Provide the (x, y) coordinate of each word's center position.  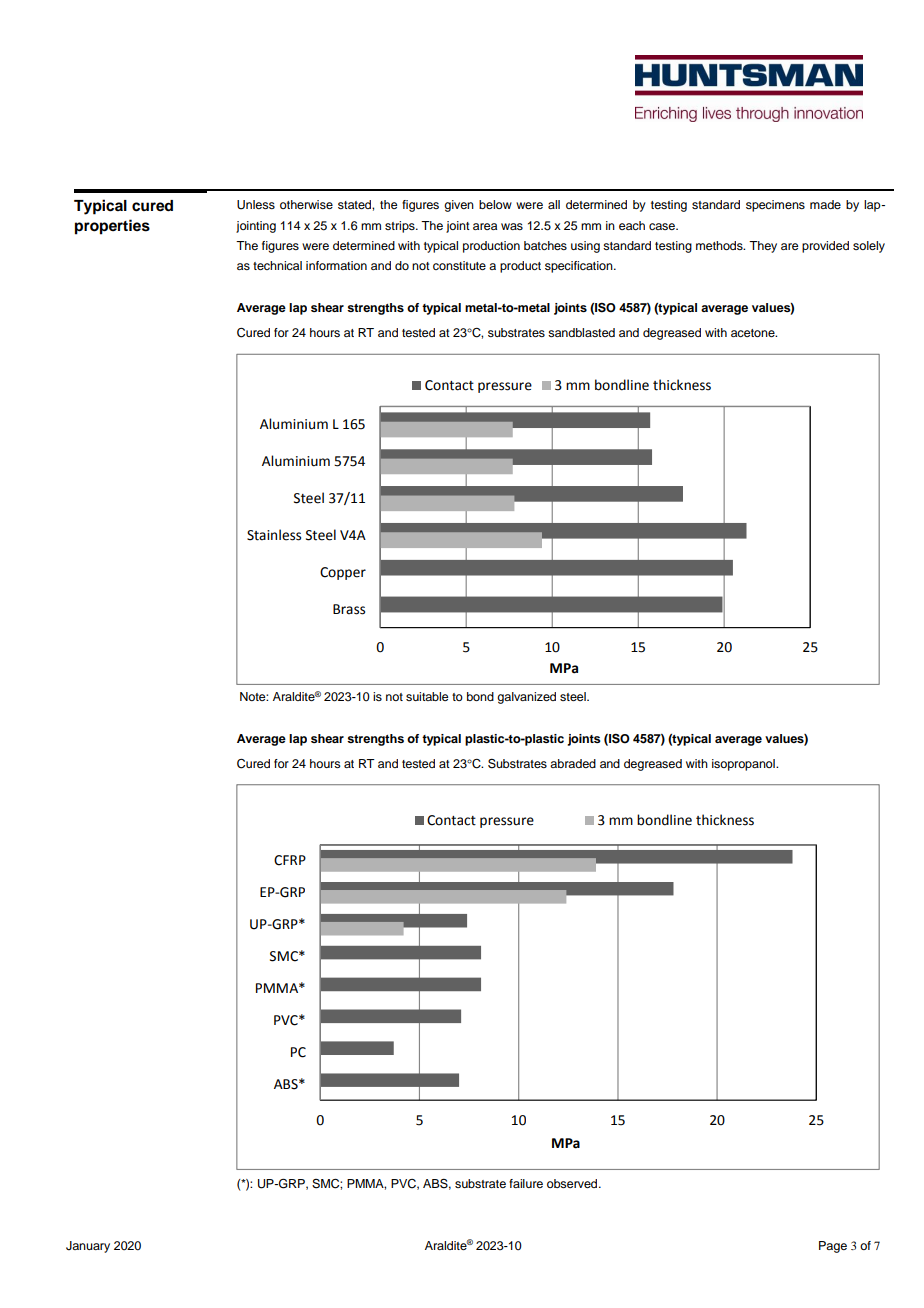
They (763, 247)
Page (833, 1247)
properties (112, 227)
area (485, 226)
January (88, 1247)
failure (526, 1183)
